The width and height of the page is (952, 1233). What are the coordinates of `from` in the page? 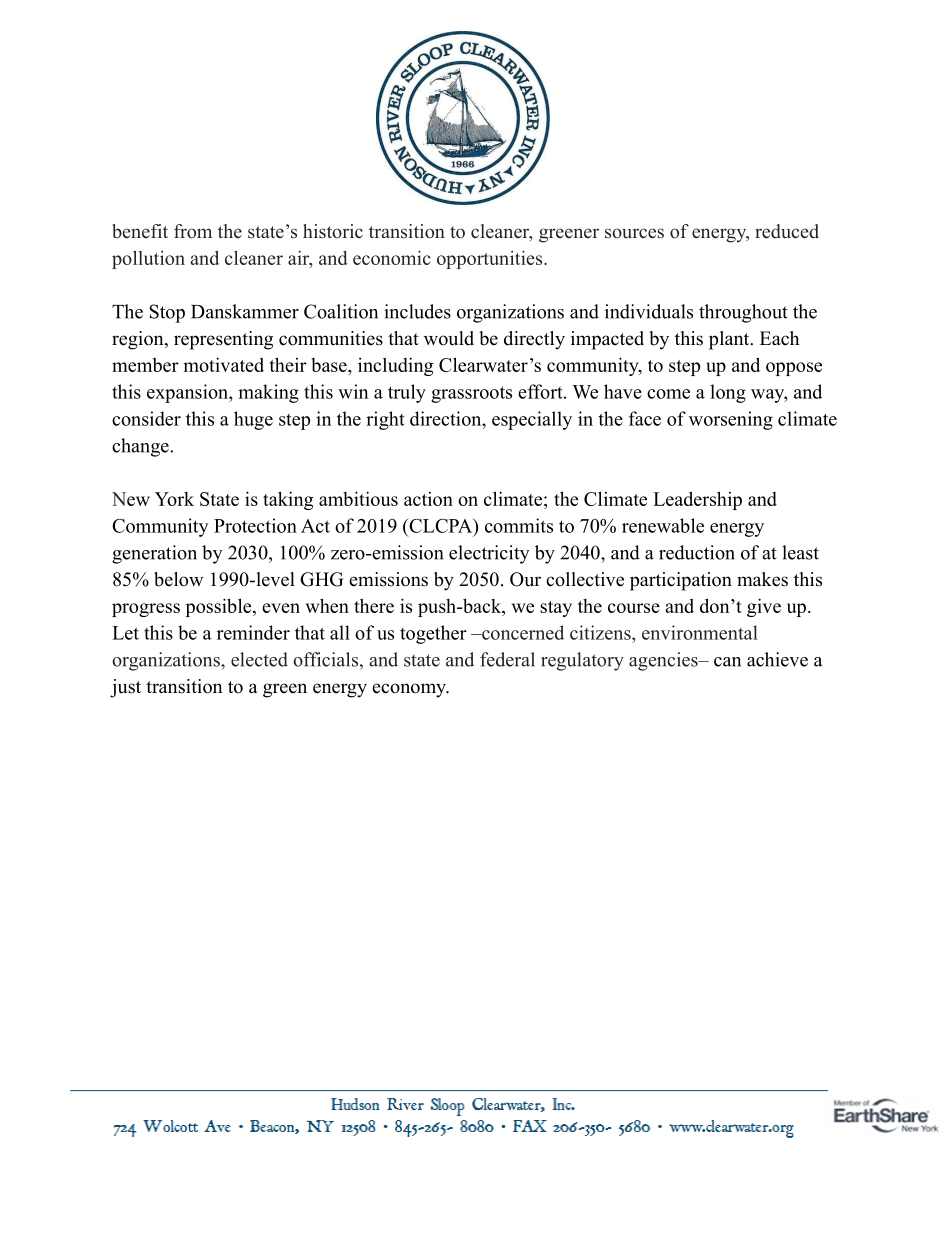 It's located at (193, 231).
